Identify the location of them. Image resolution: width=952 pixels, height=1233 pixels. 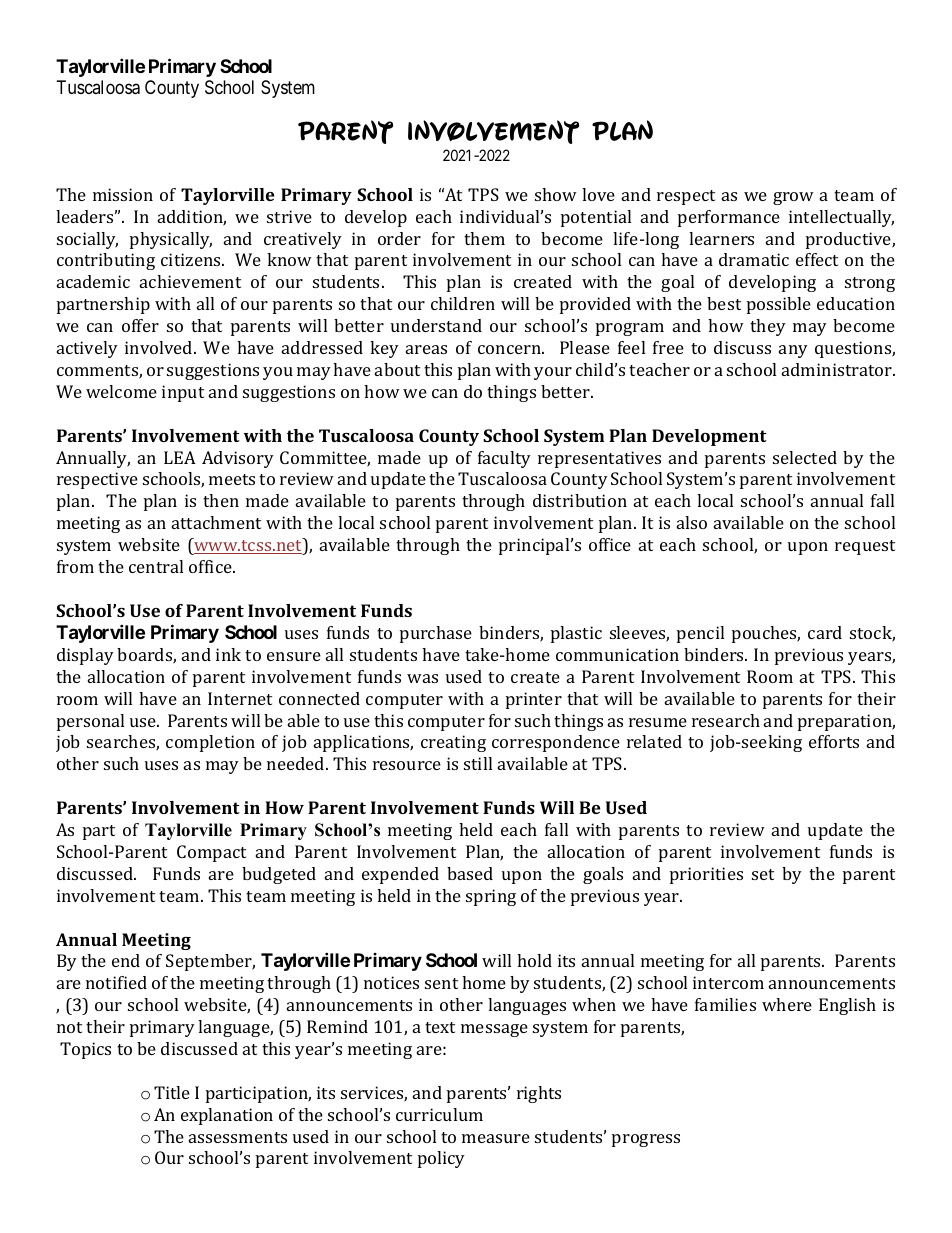
(484, 238).
